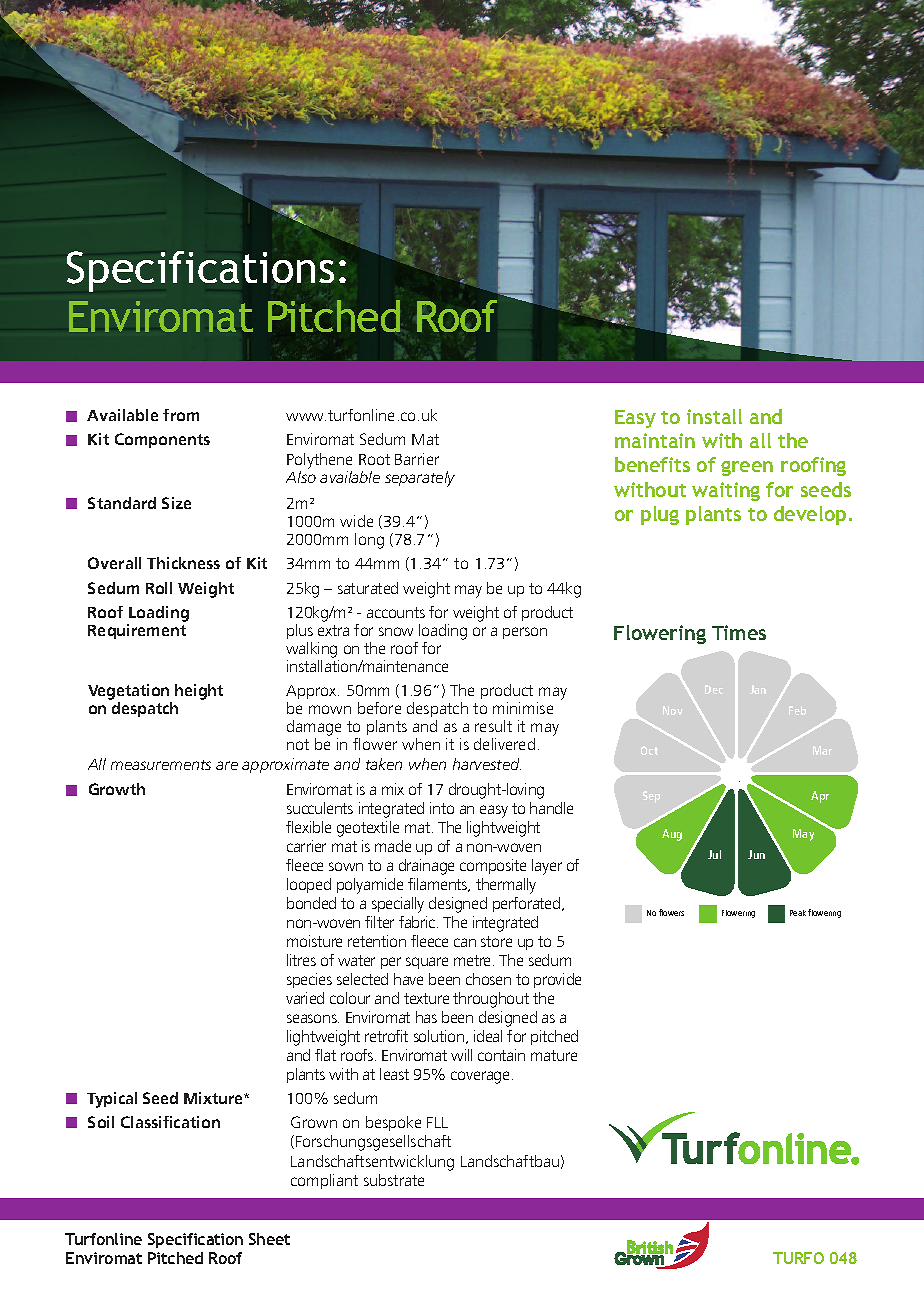 The width and height of the document is (924, 1308). Describe the element at coordinates (394, 1180) in the document. I see `substrate` at that location.
